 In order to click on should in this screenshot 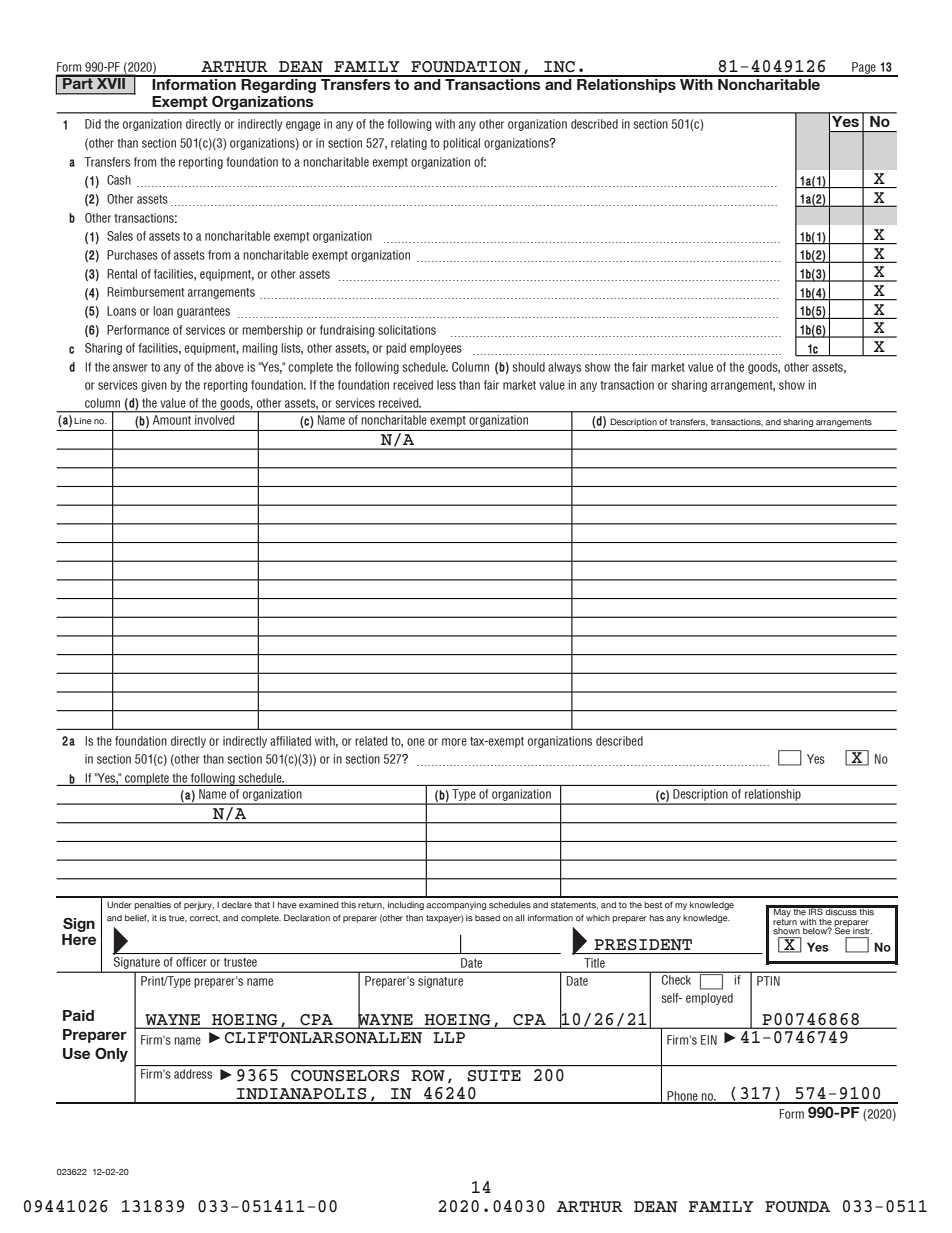, I will do `click(529, 367)`.
